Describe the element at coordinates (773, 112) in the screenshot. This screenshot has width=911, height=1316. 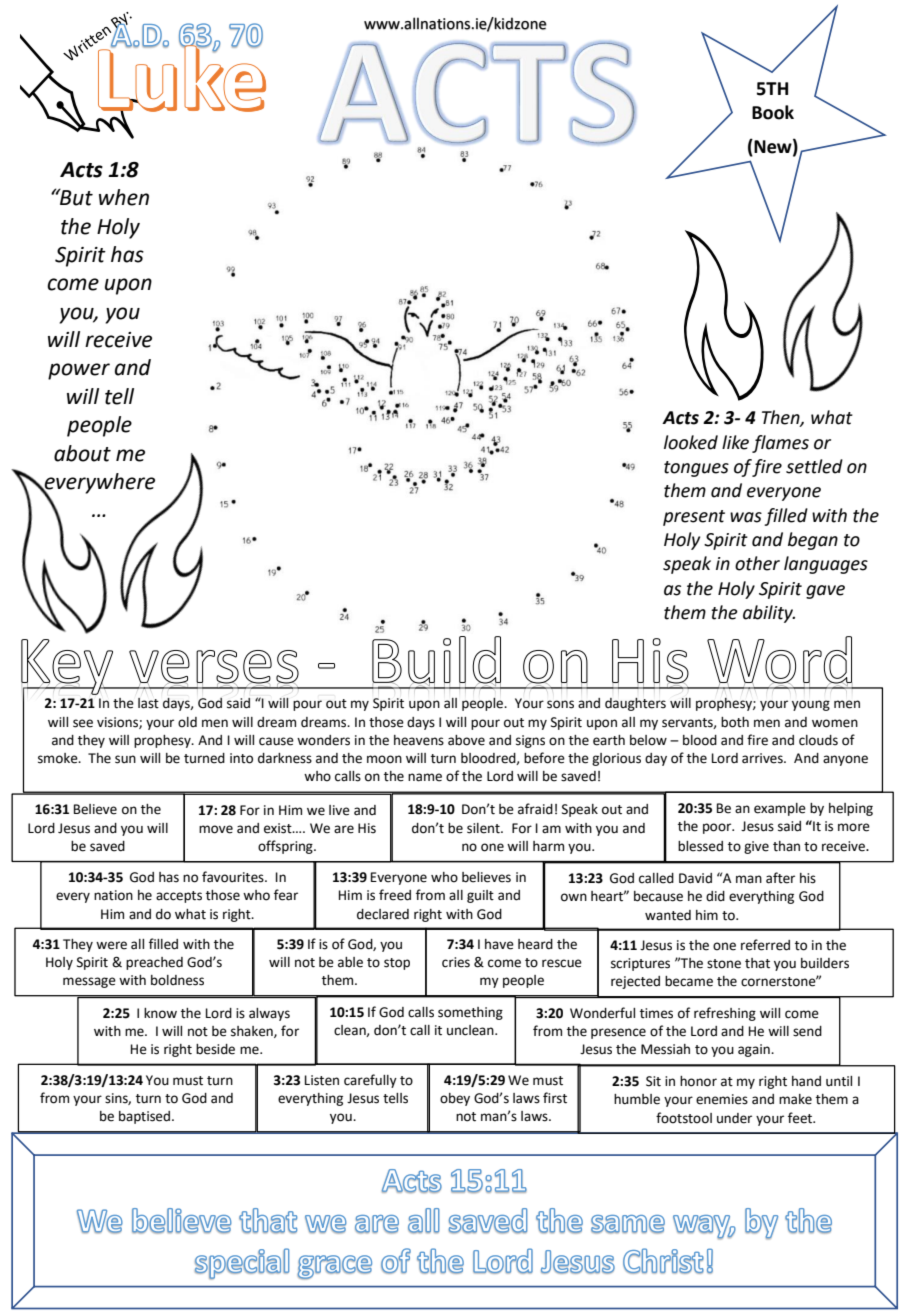
I see `Book` at that location.
